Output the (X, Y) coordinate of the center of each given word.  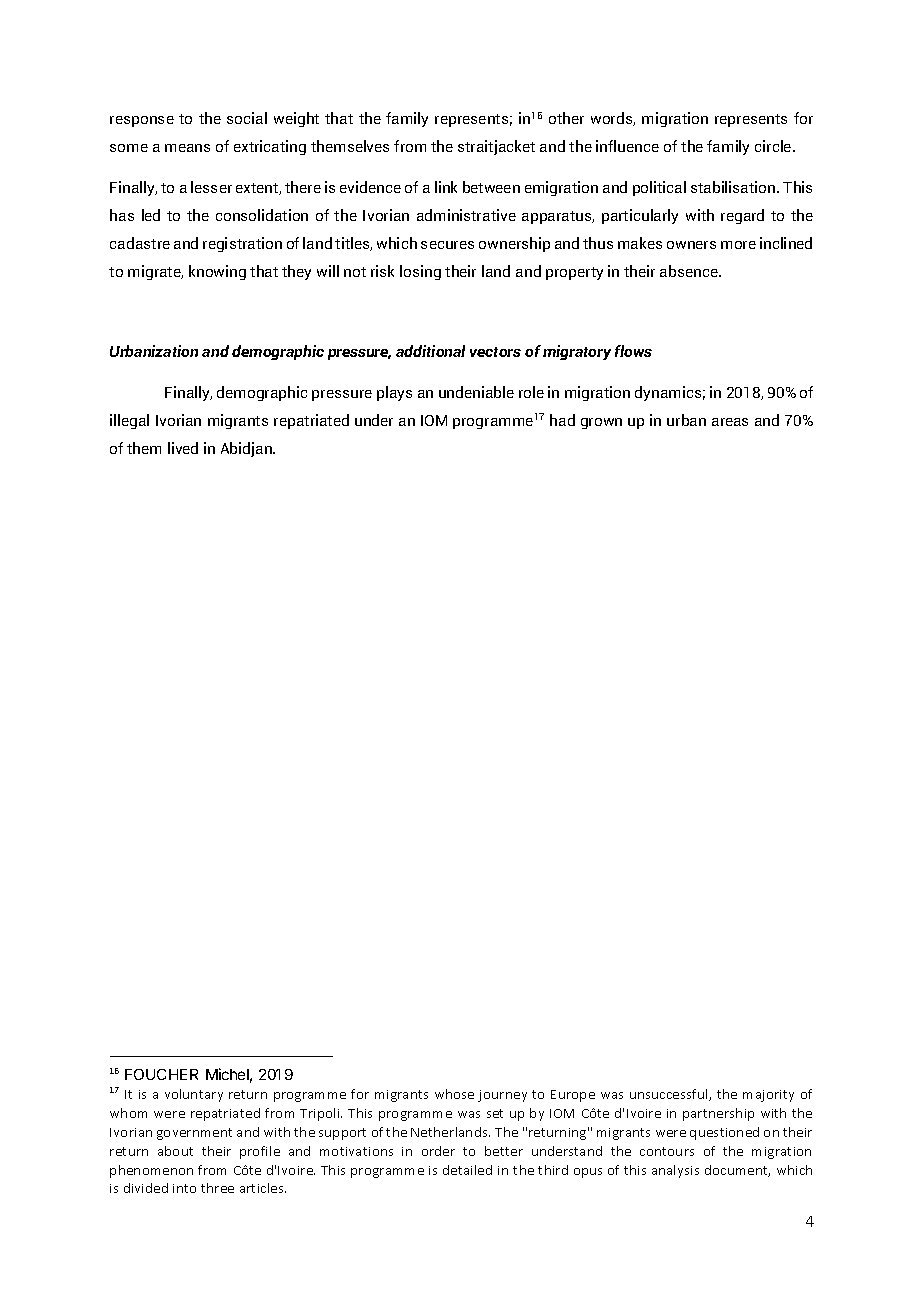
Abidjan (247, 449)
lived (183, 448)
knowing (217, 272)
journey (502, 1096)
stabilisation (734, 187)
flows (633, 351)
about (175, 1151)
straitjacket (496, 147)
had (562, 420)
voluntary (194, 1095)
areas (730, 422)
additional (430, 351)
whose (454, 1094)
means (187, 148)
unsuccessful (670, 1095)
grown (601, 423)
